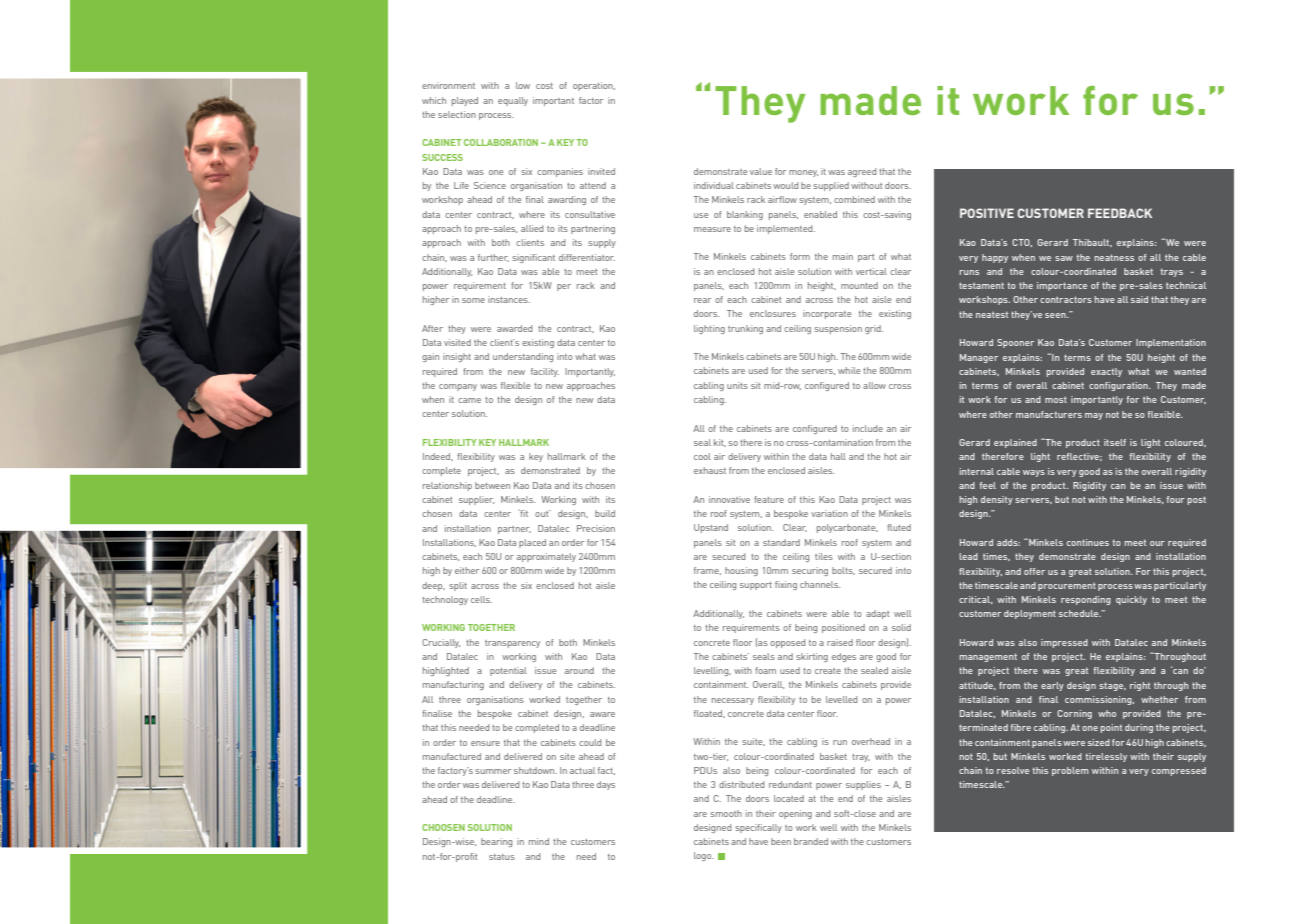 The width and height of the document is (1308, 924). What do you see at coordinates (513, 101) in the document?
I see `equally` at bounding box center [513, 101].
